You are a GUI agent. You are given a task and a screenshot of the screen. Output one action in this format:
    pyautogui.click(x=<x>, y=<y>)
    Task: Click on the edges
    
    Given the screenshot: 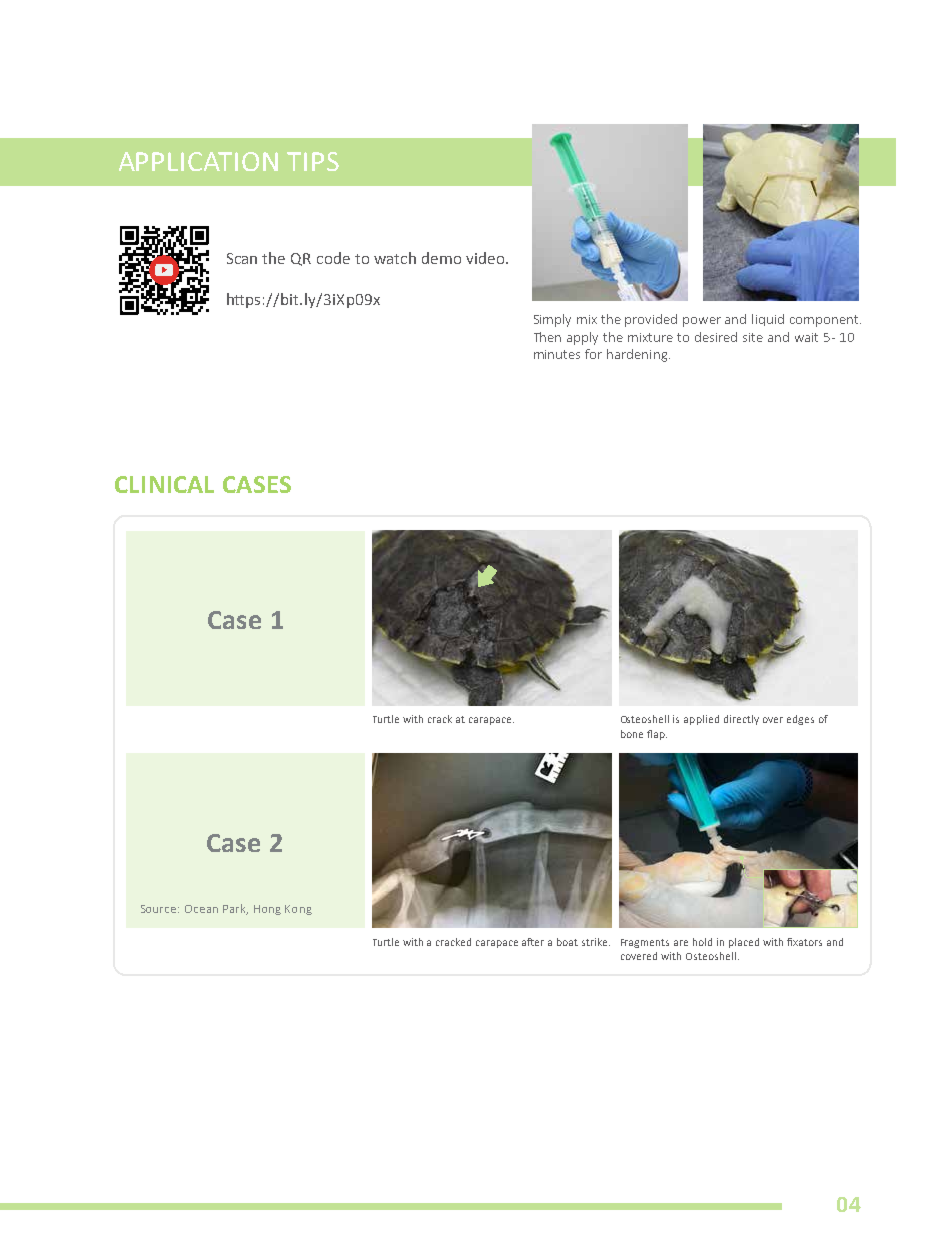 What is the action you would take?
    pyautogui.click(x=800, y=720)
